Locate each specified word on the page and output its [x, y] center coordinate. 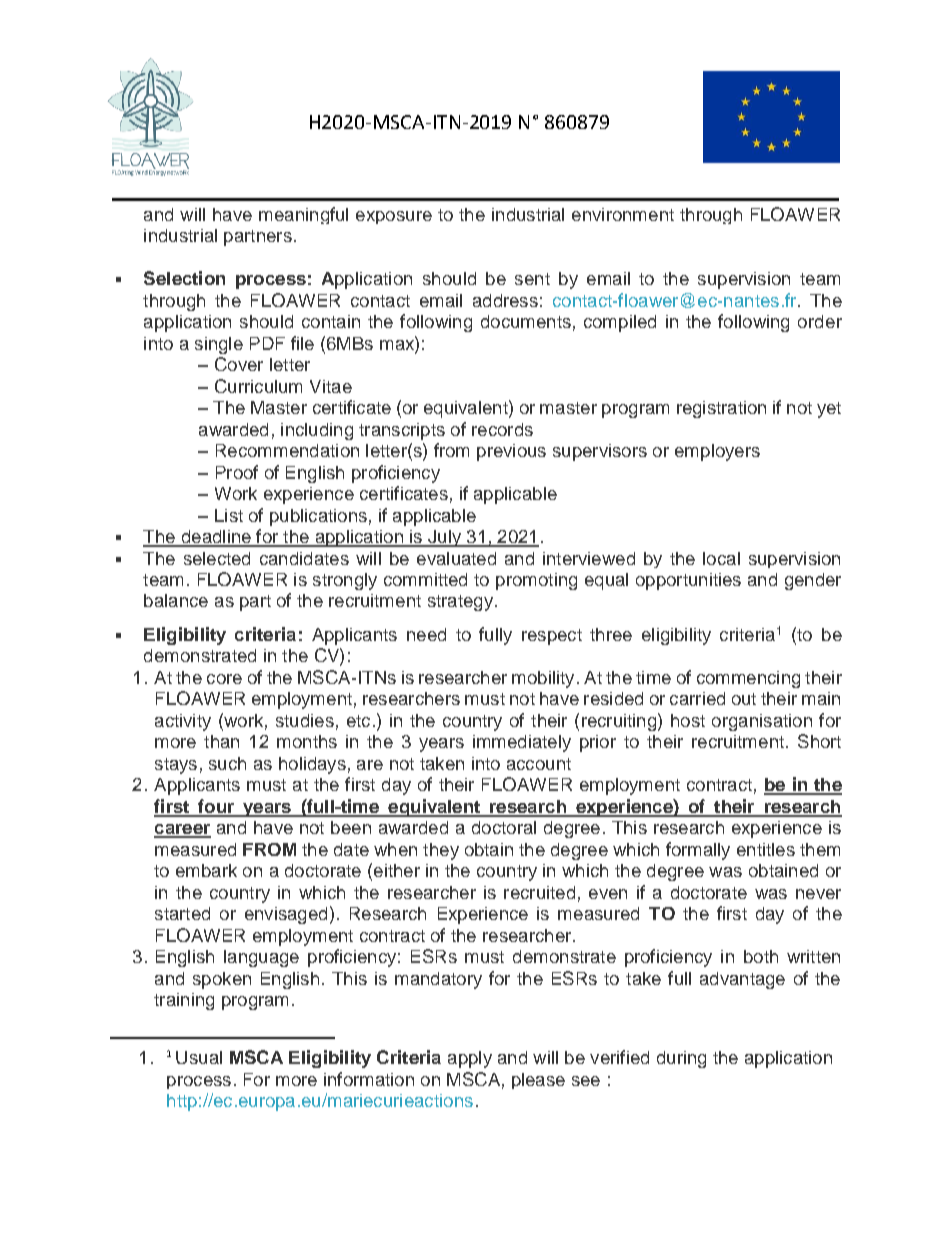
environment [623, 214]
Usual [199, 1057]
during [681, 1059]
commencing [748, 679]
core [224, 679]
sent [532, 279]
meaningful [303, 215]
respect [552, 637]
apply [470, 1059]
